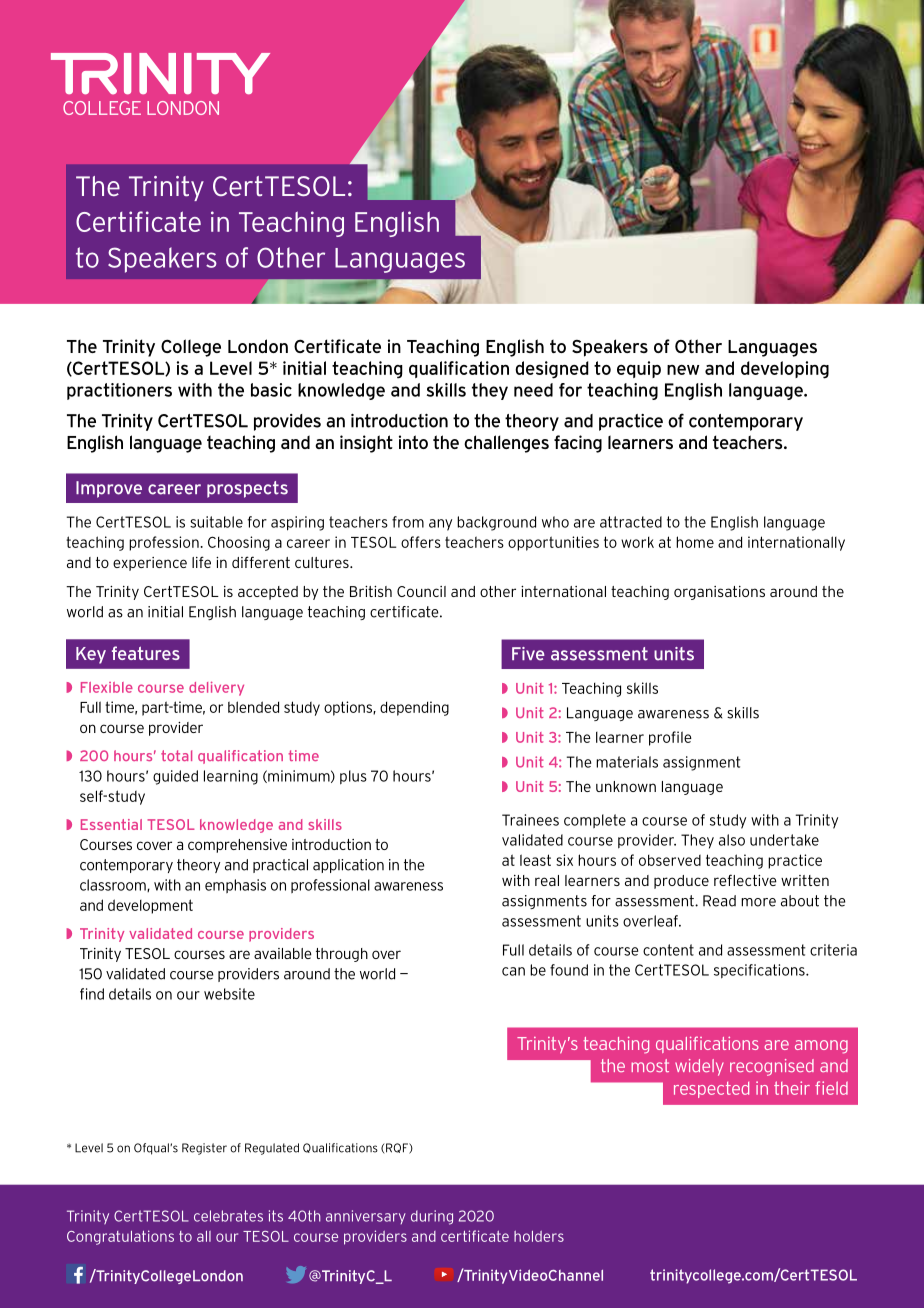 The height and width of the screenshot is (1308, 924). Describe the element at coordinates (530, 820) in the screenshot. I see `Trainees` at that location.
